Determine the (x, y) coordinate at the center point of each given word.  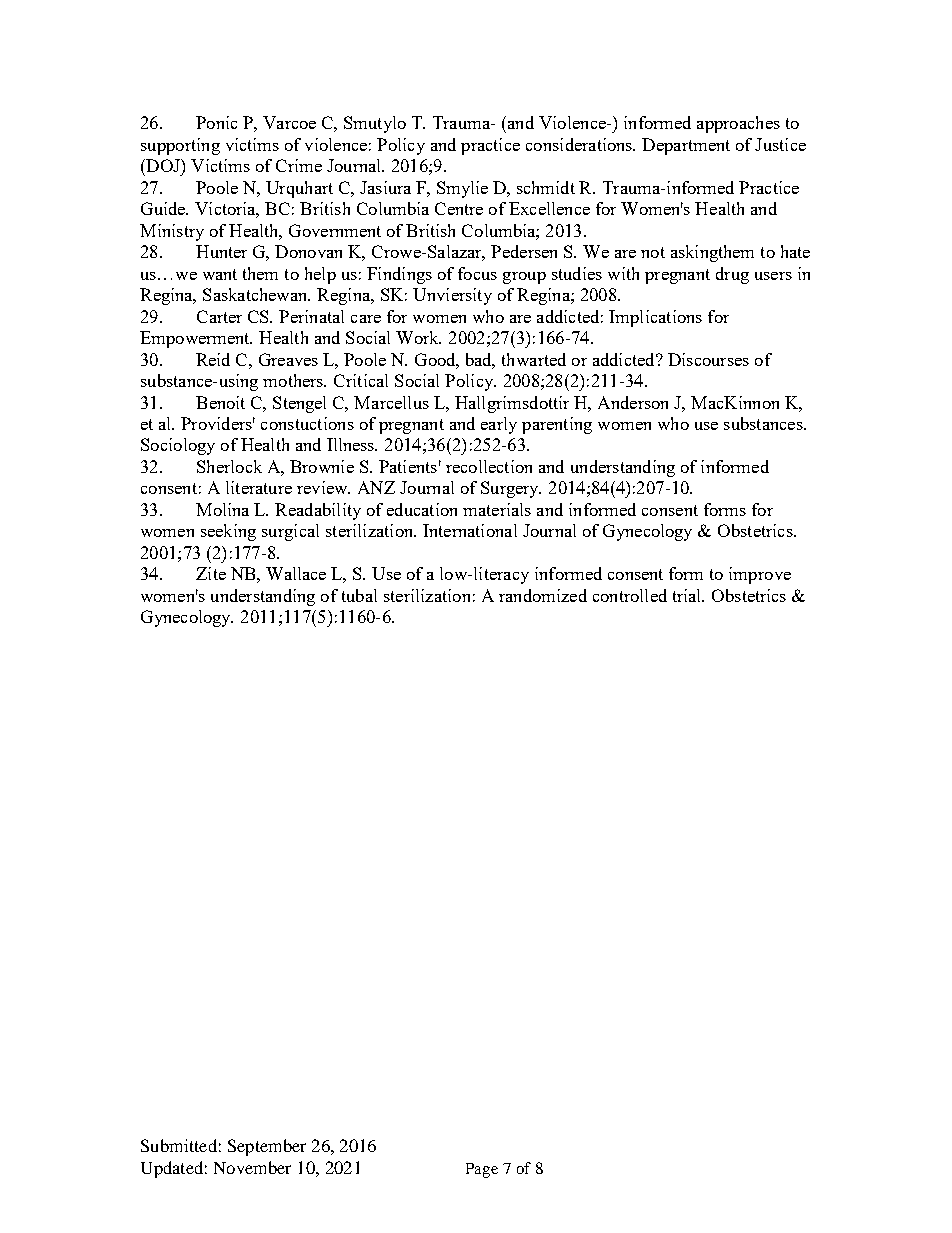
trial (688, 595)
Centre (459, 208)
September (267, 1147)
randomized (543, 595)
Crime (299, 165)
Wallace (296, 573)
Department (686, 146)
